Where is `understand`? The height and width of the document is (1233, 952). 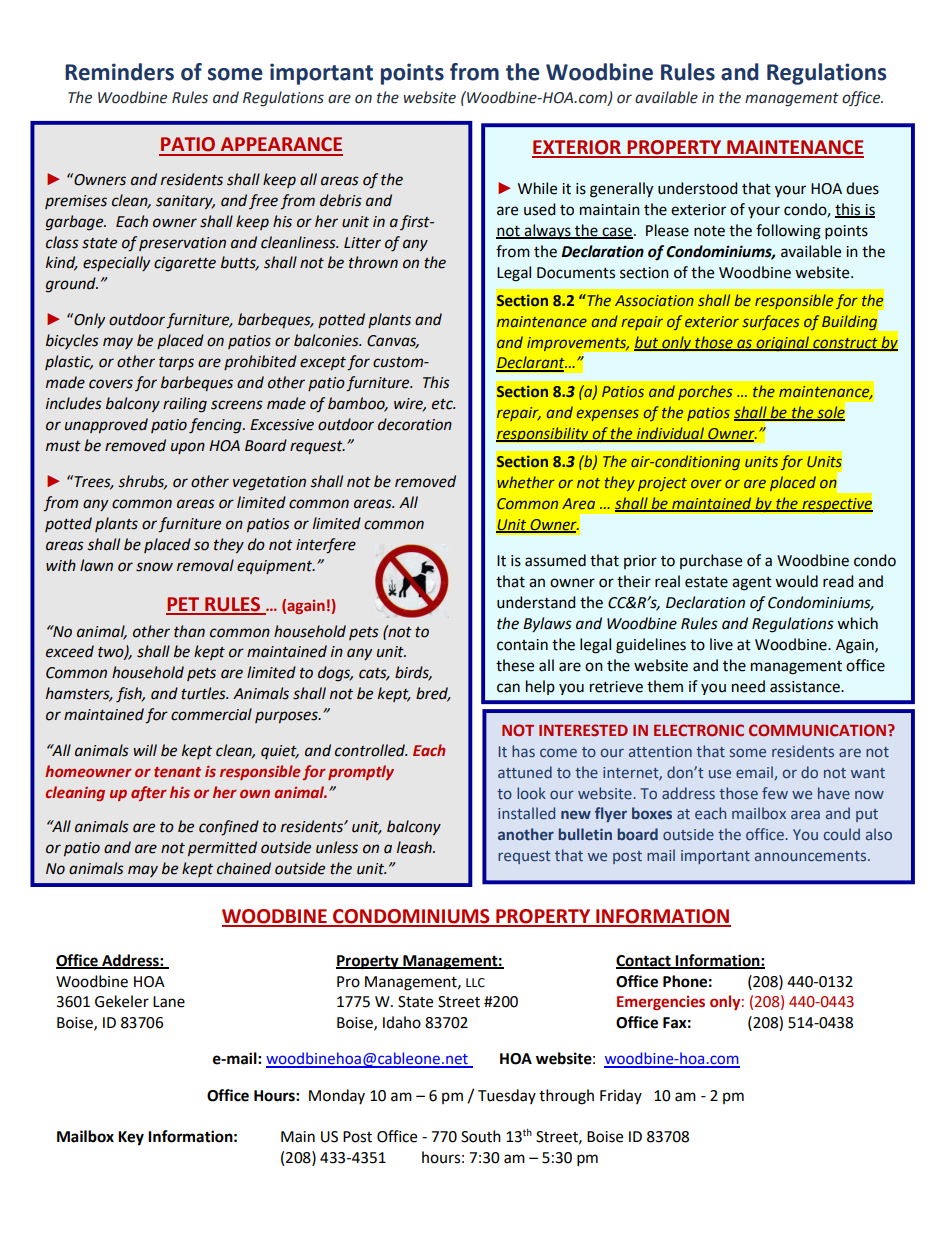
understand is located at coordinates (536, 602).
